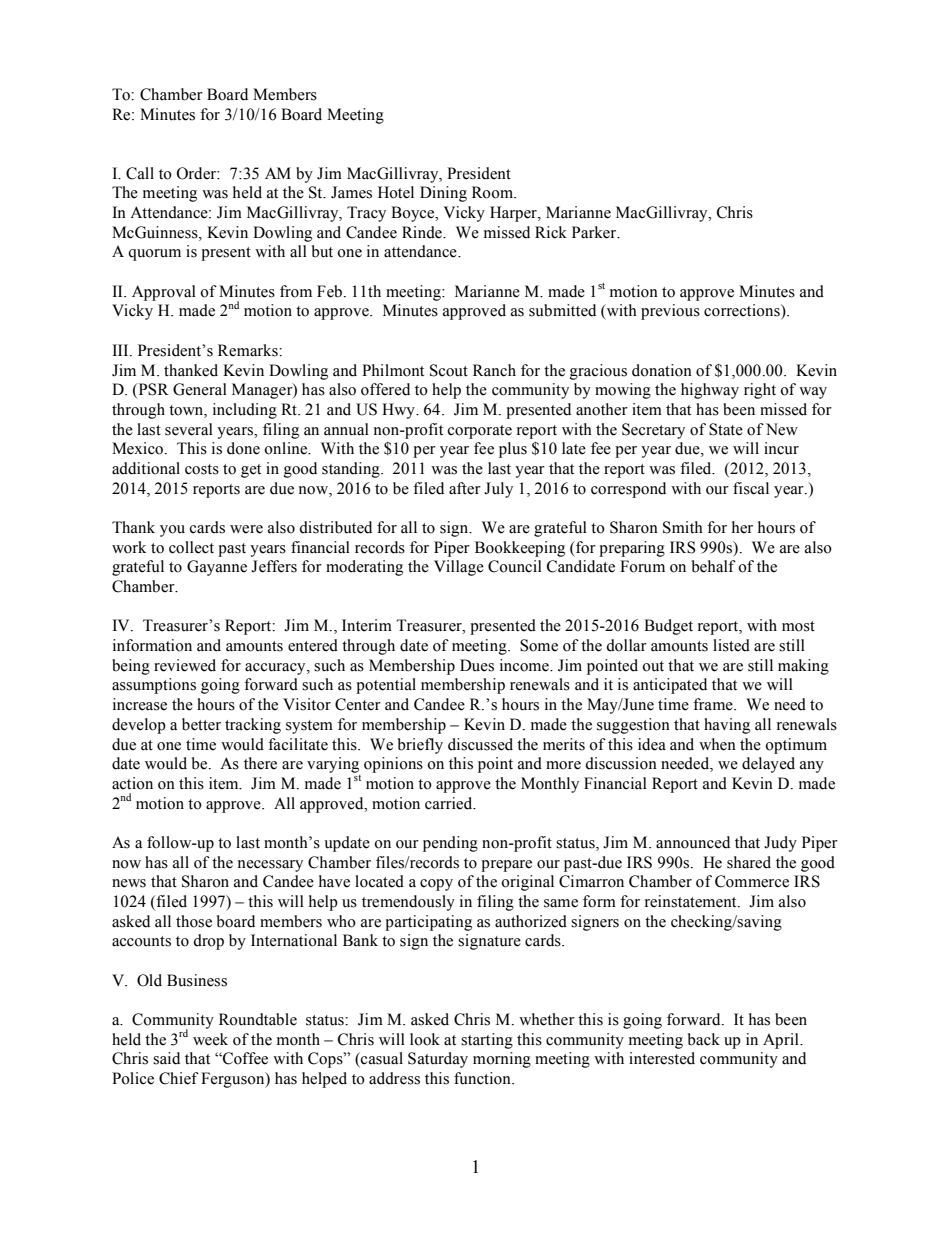  Describe the element at coordinates (477, 665) in the screenshot. I see `Dues` at that location.
